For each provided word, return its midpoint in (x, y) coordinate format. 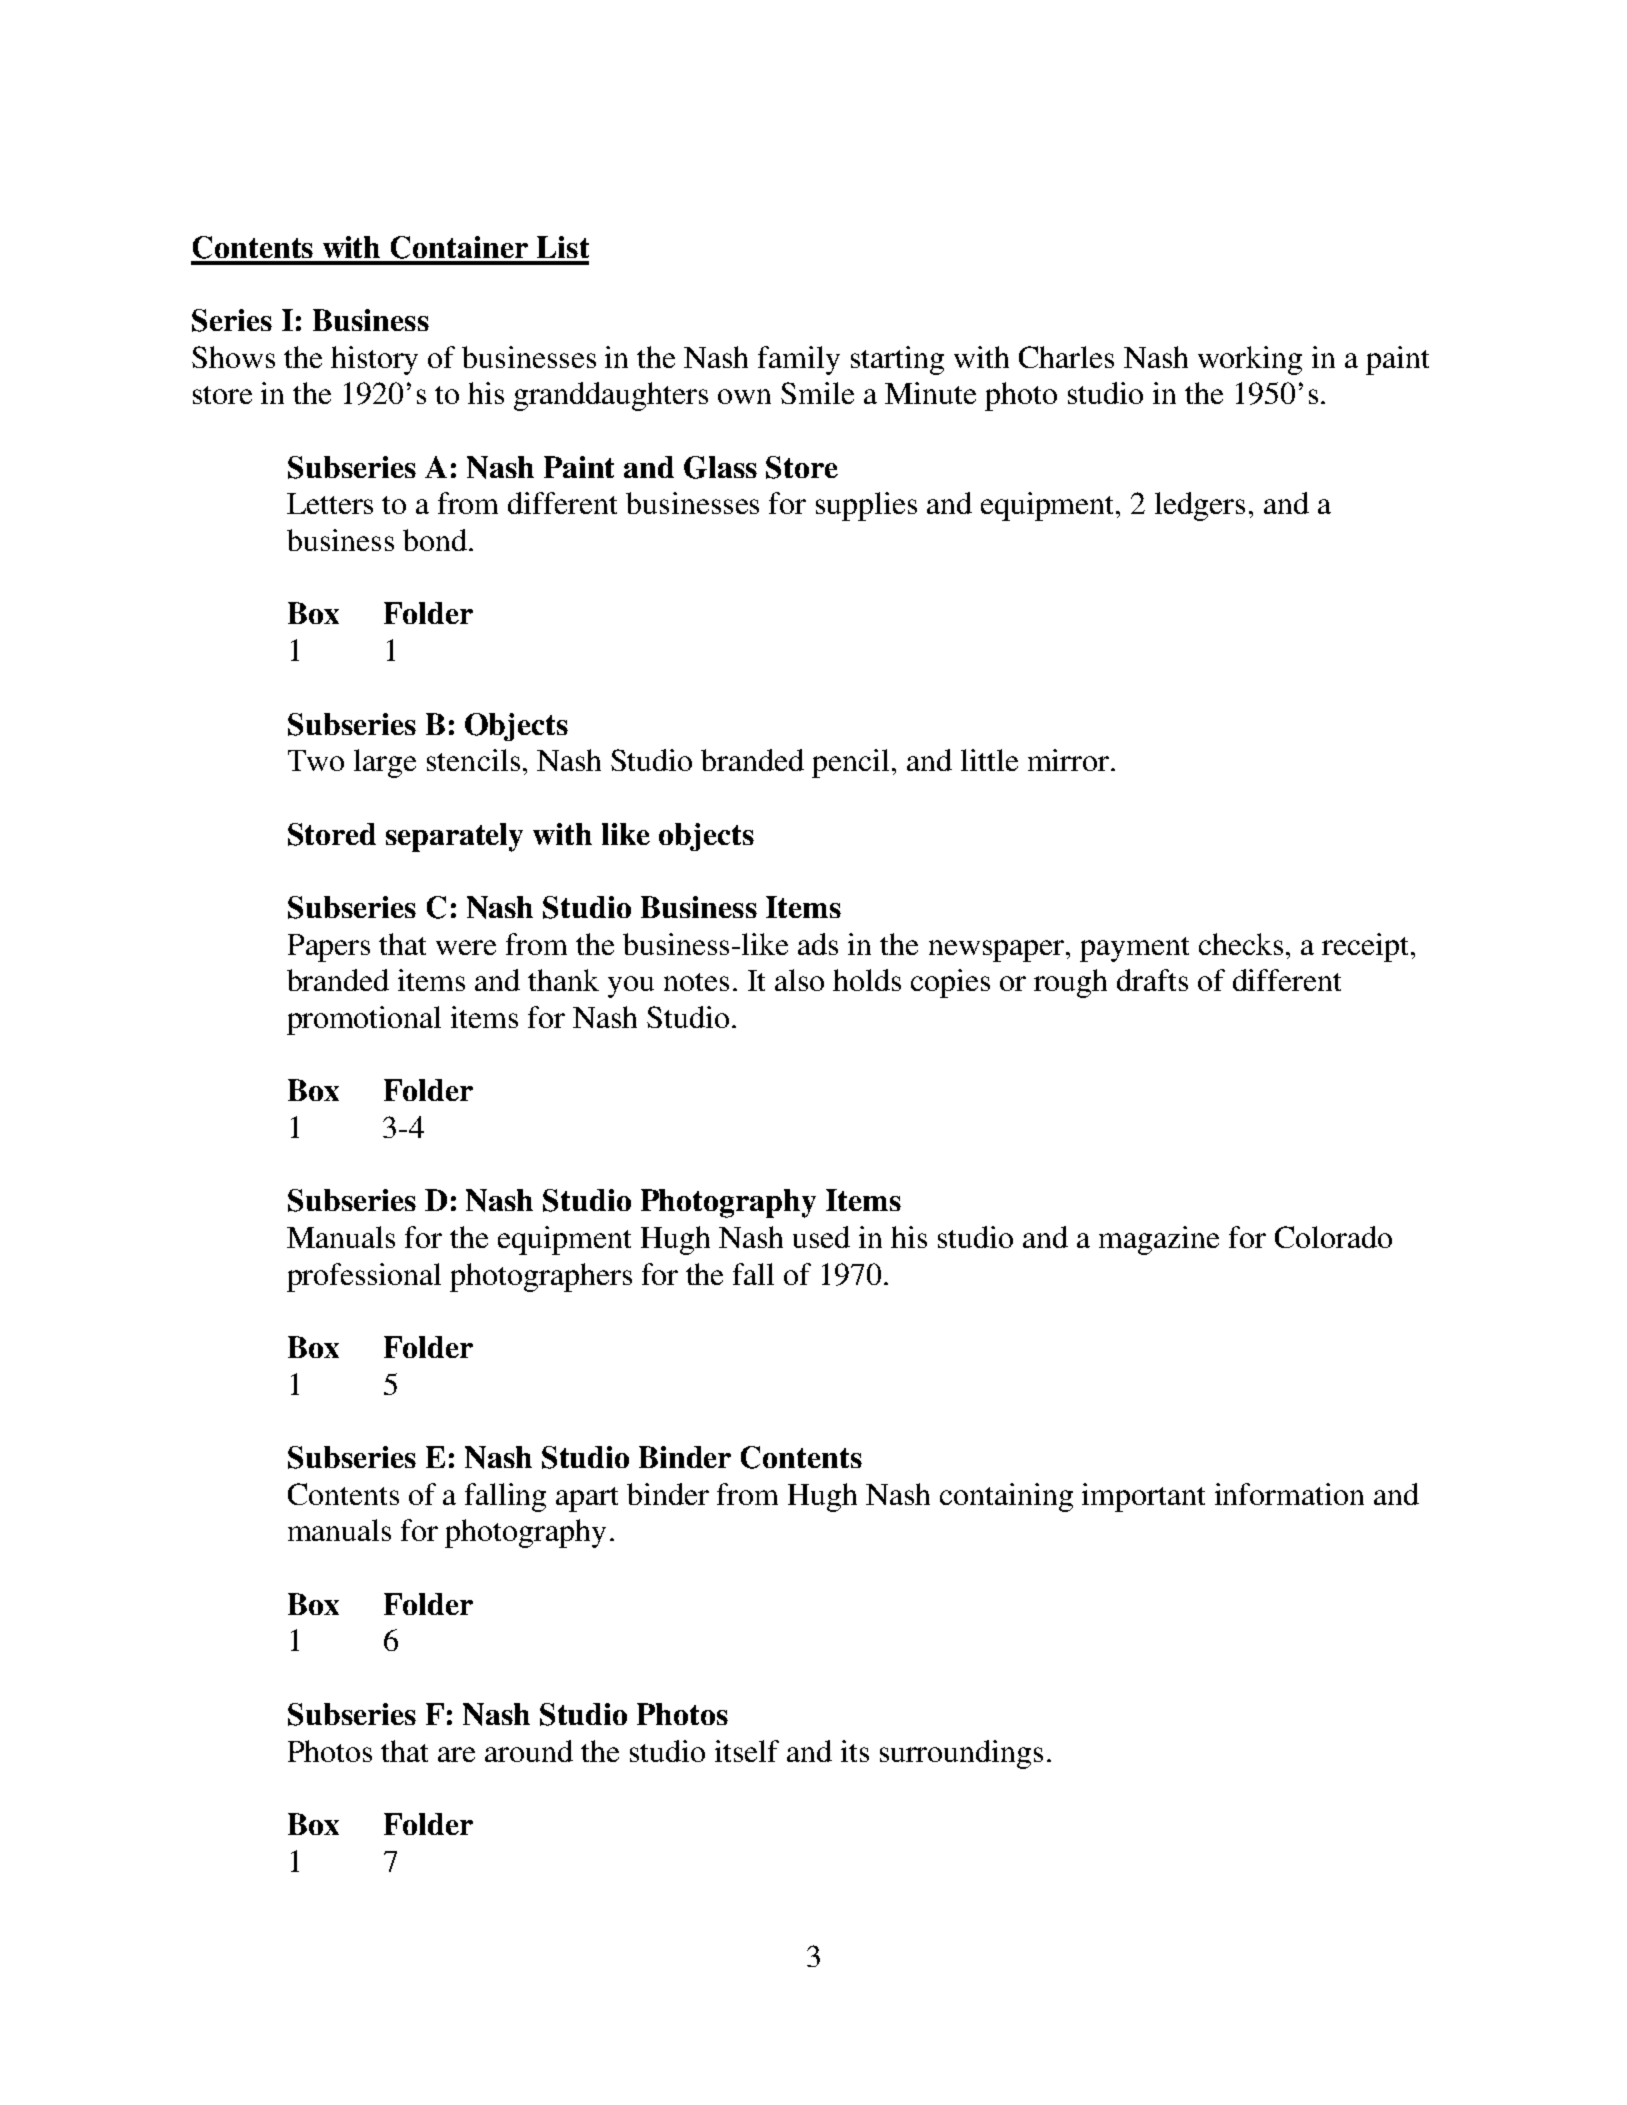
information (1289, 1494)
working (1250, 360)
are (456, 1754)
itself (747, 1751)
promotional (364, 1020)
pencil (850, 763)
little (989, 760)
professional (364, 1277)
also (799, 980)
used (821, 1237)
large (385, 763)
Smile (817, 393)
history (374, 360)
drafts (1152, 980)
